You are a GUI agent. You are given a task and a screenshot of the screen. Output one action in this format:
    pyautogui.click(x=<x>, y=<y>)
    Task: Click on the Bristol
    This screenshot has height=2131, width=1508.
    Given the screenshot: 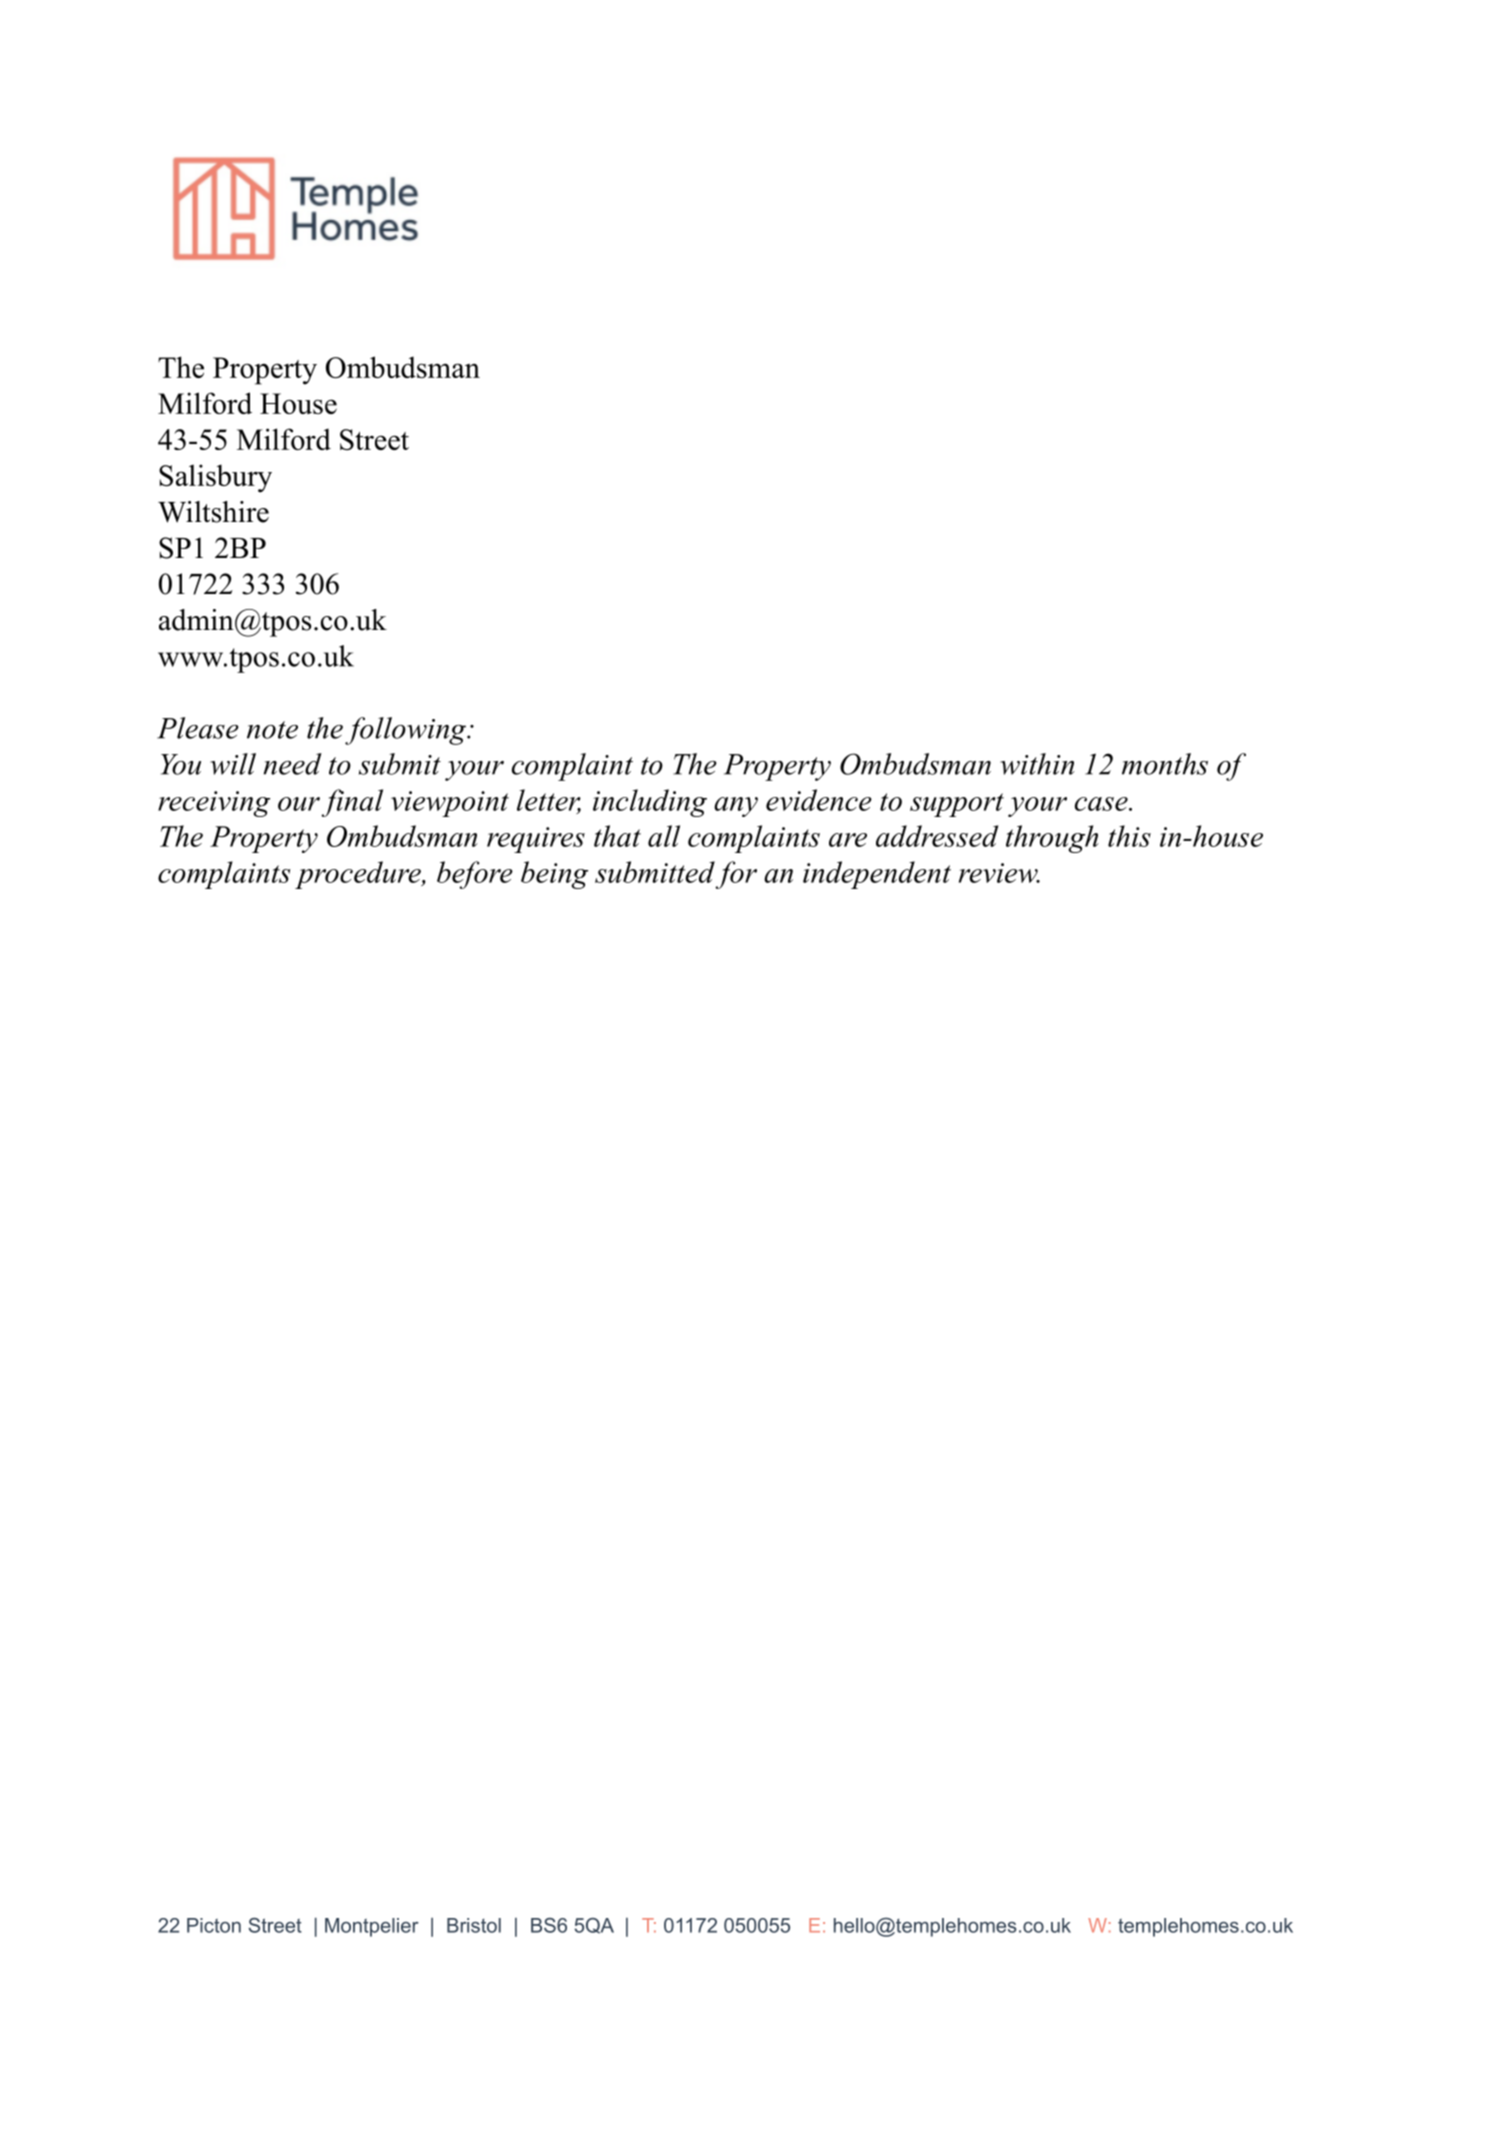 What is the action you would take?
    pyautogui.click(x=474, y=1925)
